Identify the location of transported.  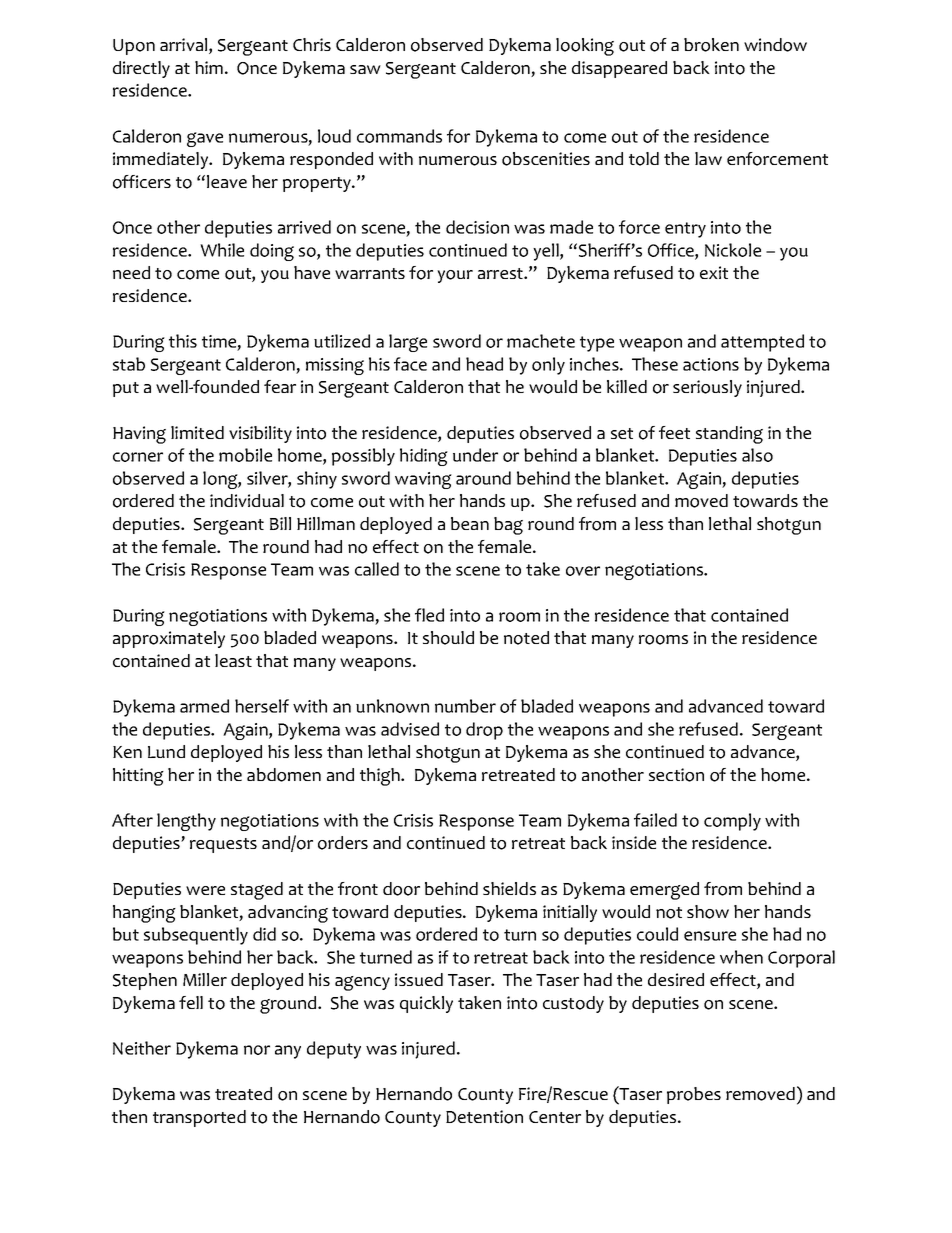
(199, 1118).
